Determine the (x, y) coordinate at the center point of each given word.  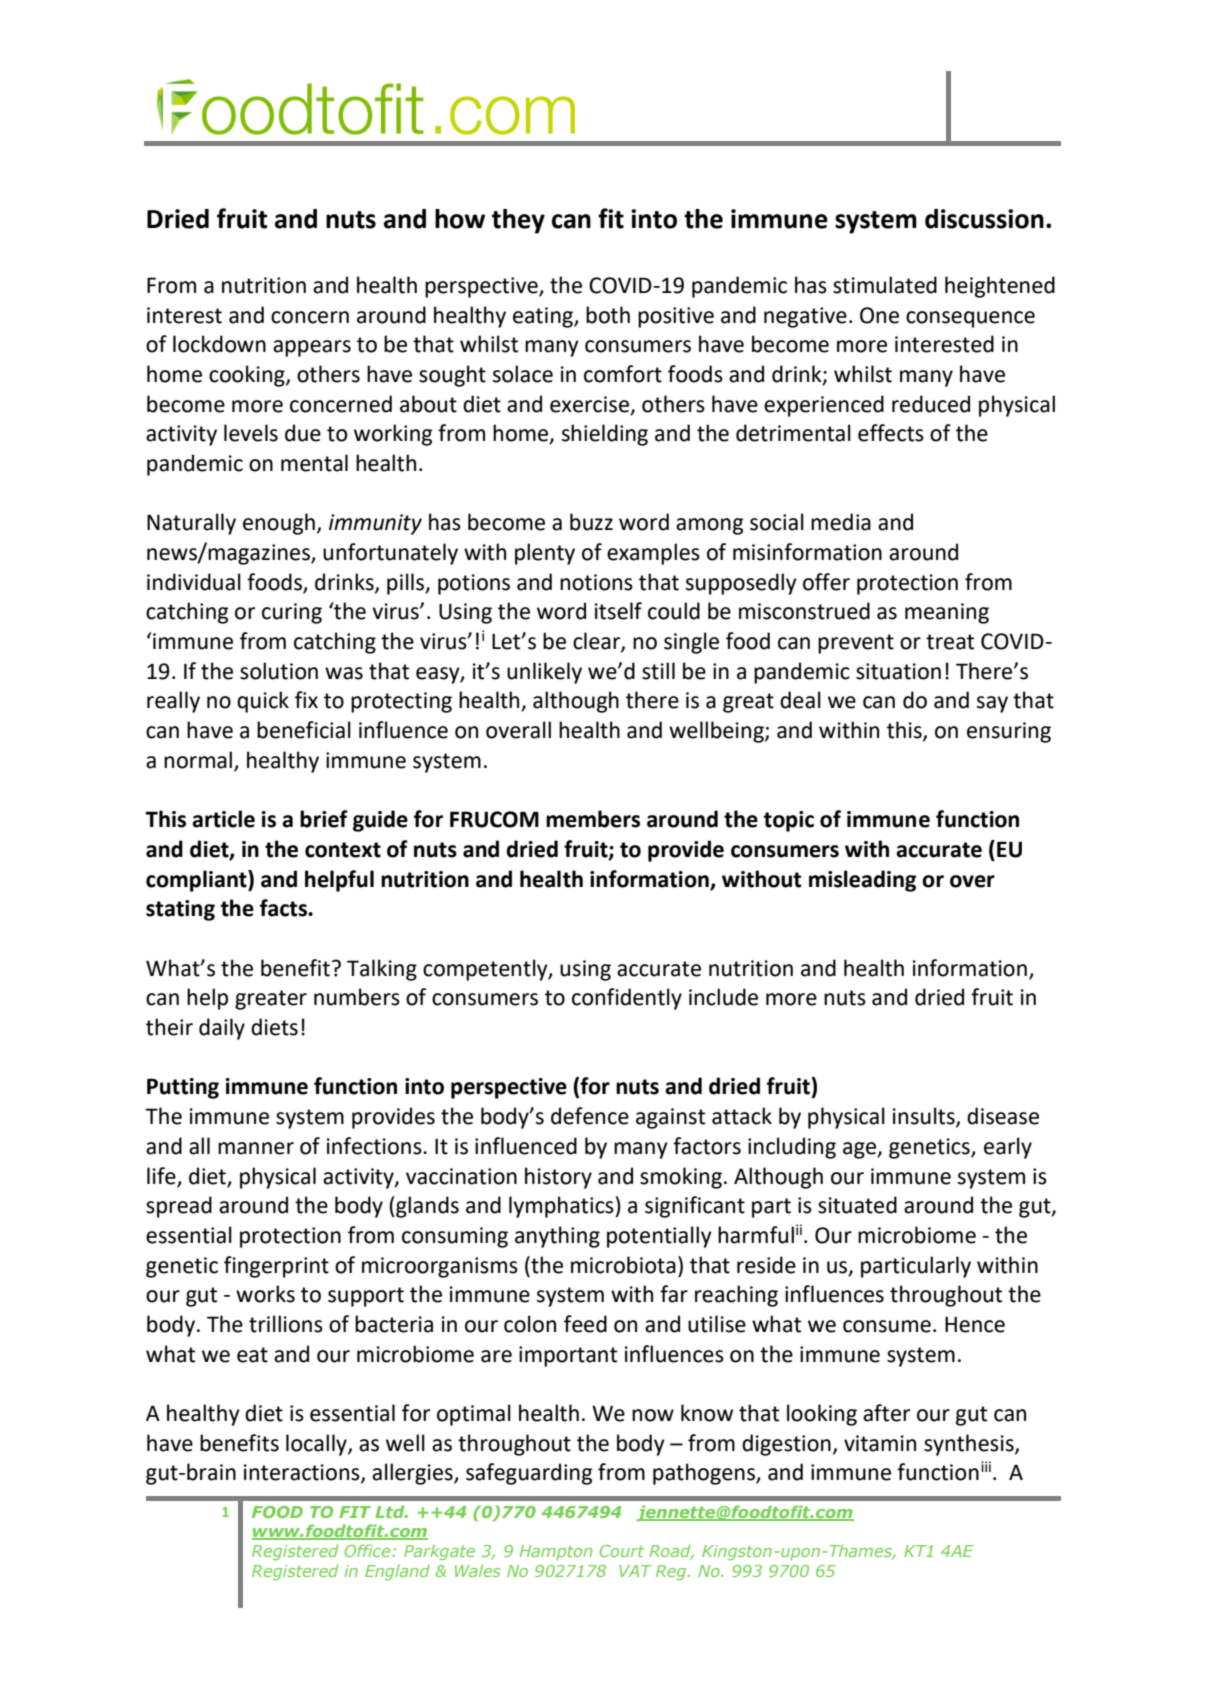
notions (596, 582)
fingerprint (276, 1267)
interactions (303, 1473)
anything (557, 1237)
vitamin (880, 1443)
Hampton (556, 1552)
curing (292, 613)
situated (857, 1205)
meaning (947, 613)
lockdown (219, 344)
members (593, 819)
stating (180, 910)
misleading (862, 881)
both (608, 315)
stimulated (885, 285)
